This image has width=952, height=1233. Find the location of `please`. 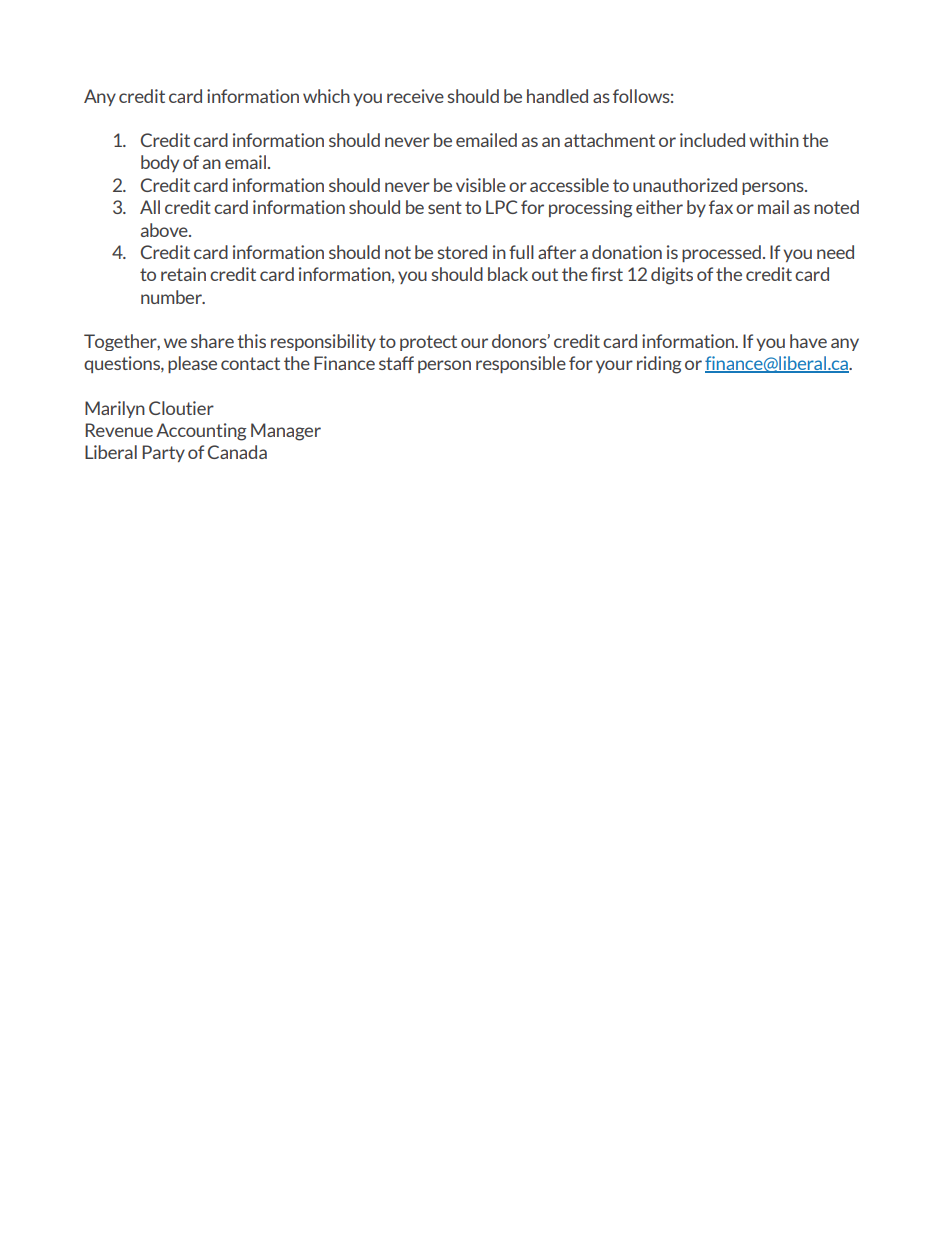

please is located at coordinates (192, 364).
